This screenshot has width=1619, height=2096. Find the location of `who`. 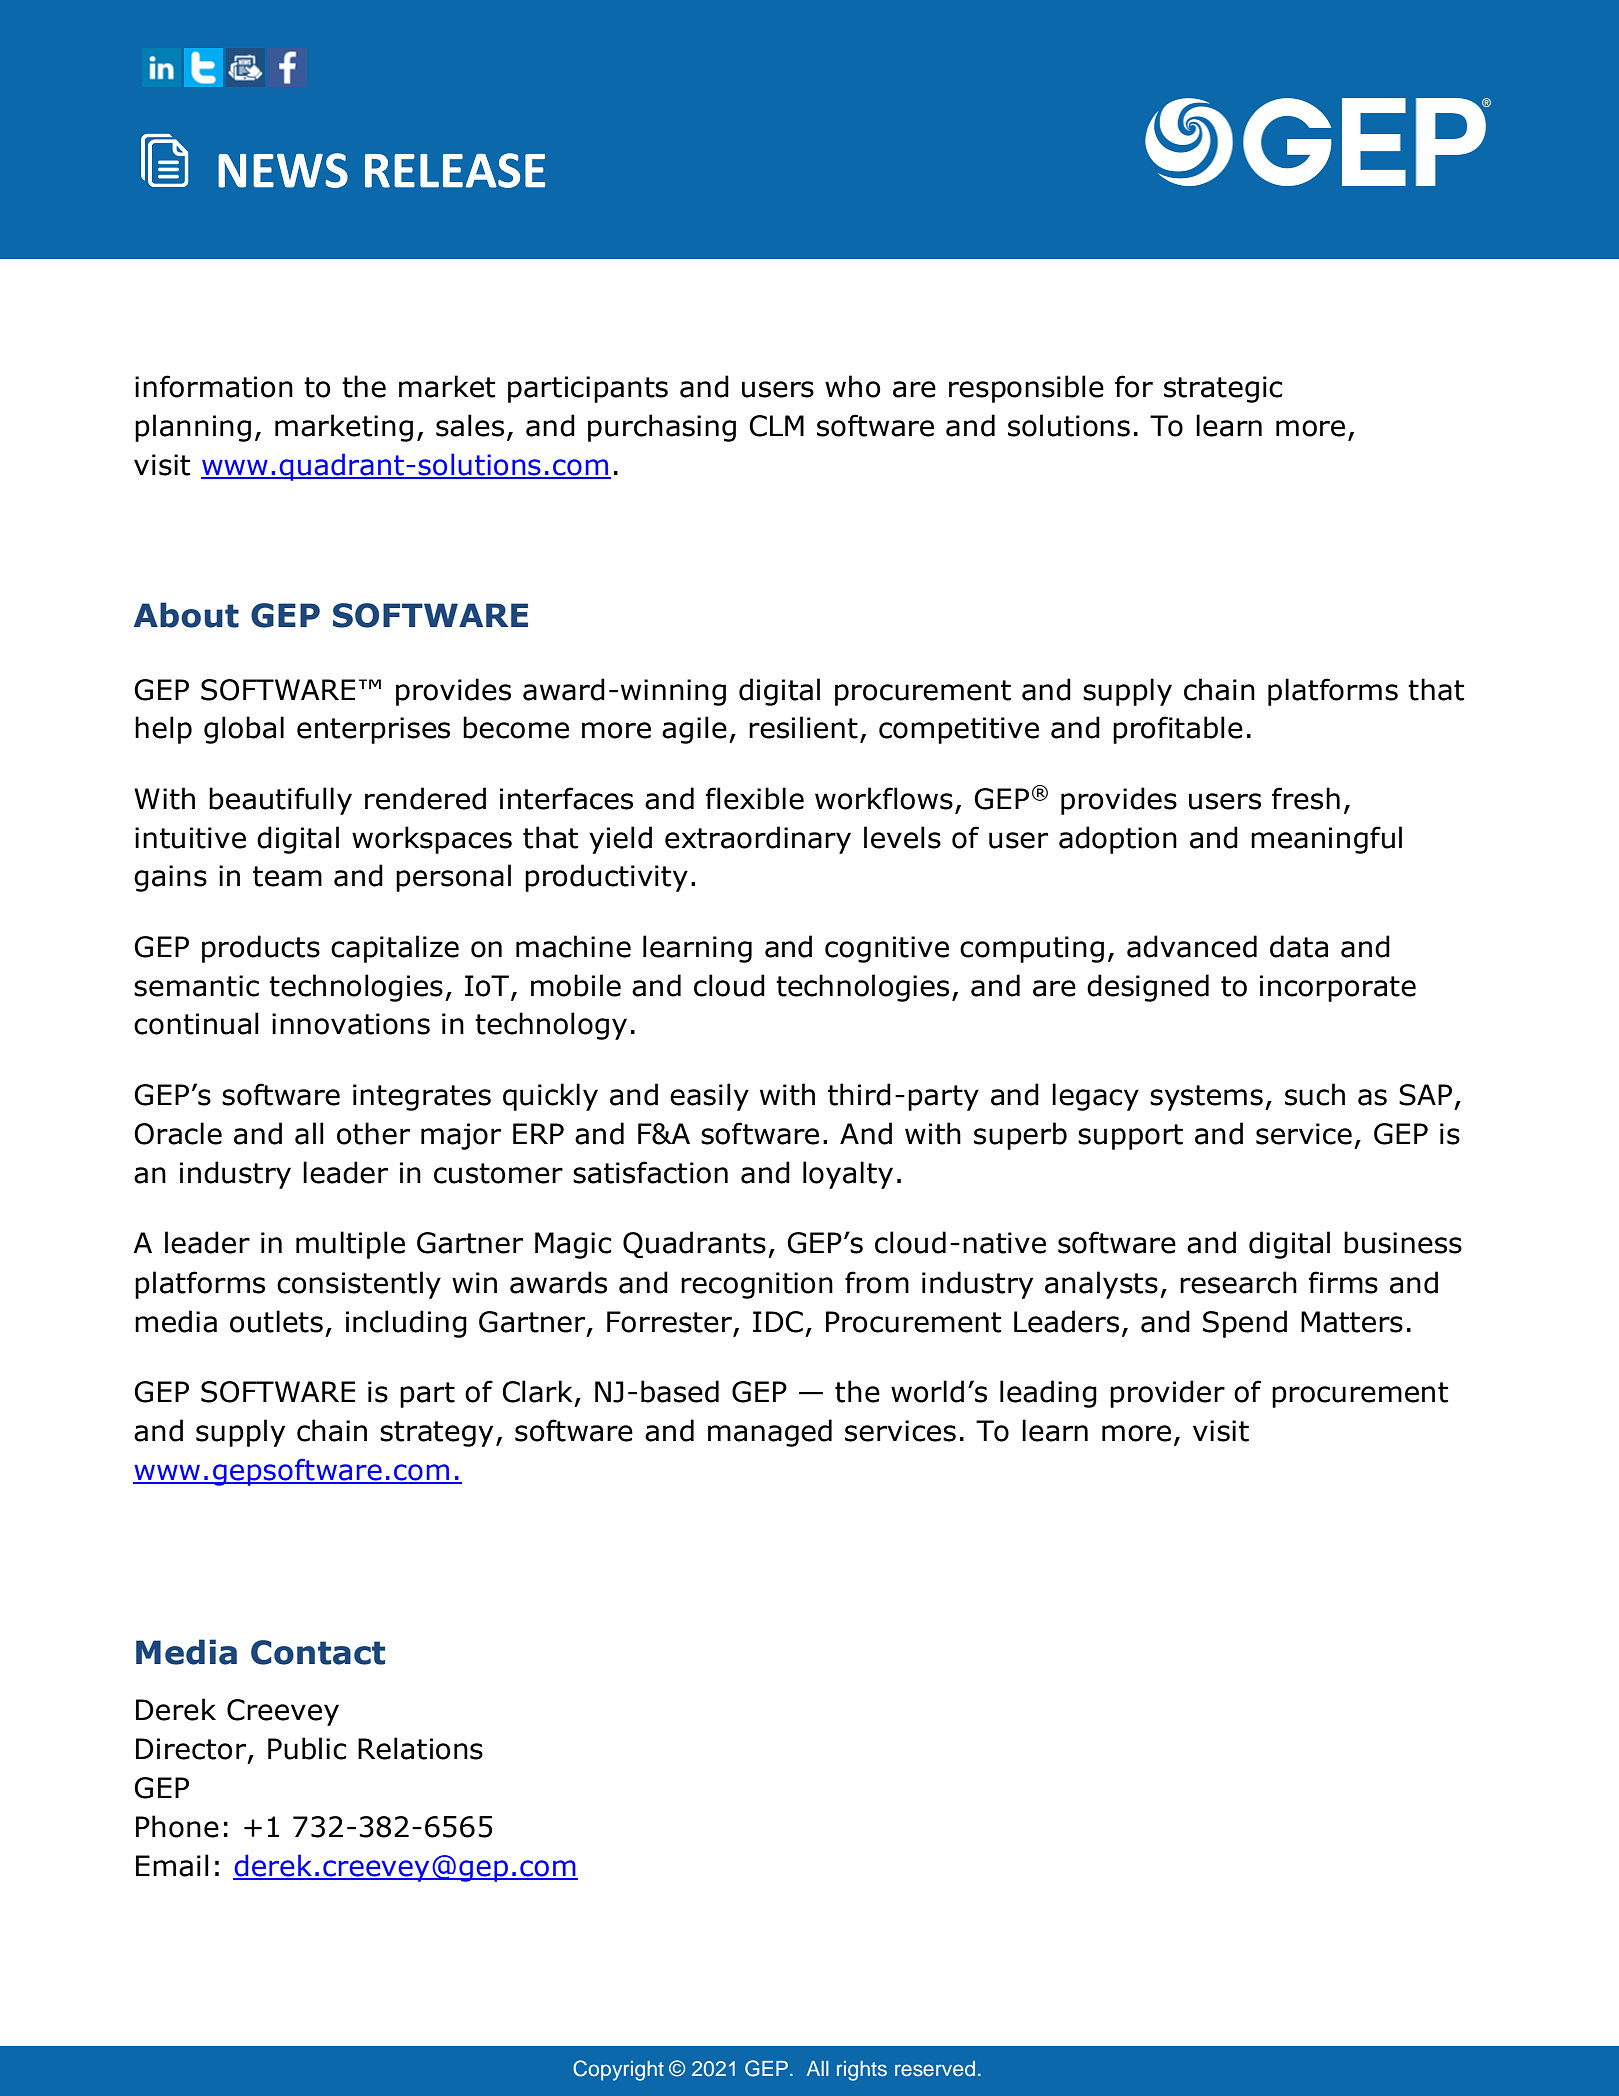

who is located at coordinates (853, 386).
